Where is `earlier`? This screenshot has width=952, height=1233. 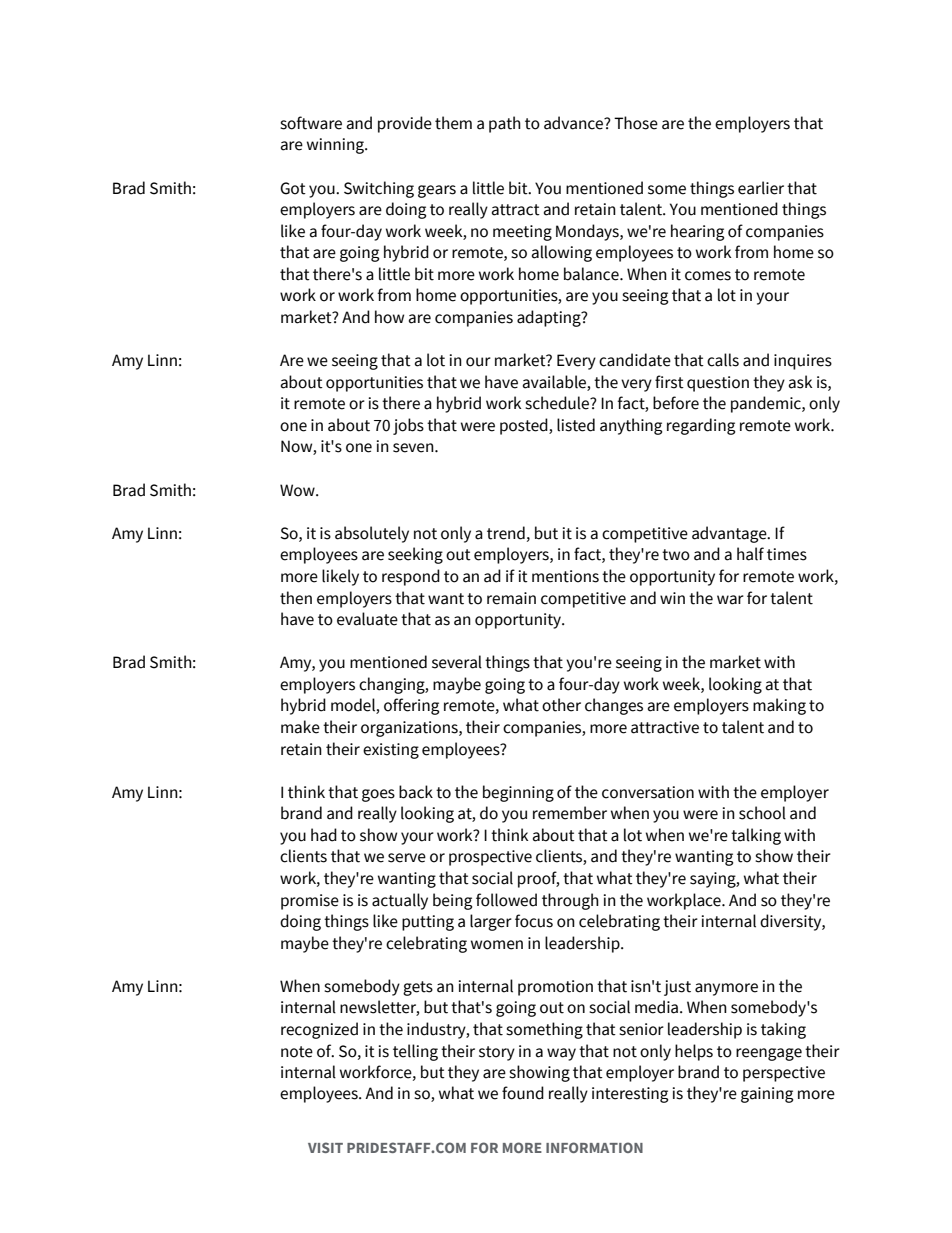 earlier is located at coordinates (761, 188).
